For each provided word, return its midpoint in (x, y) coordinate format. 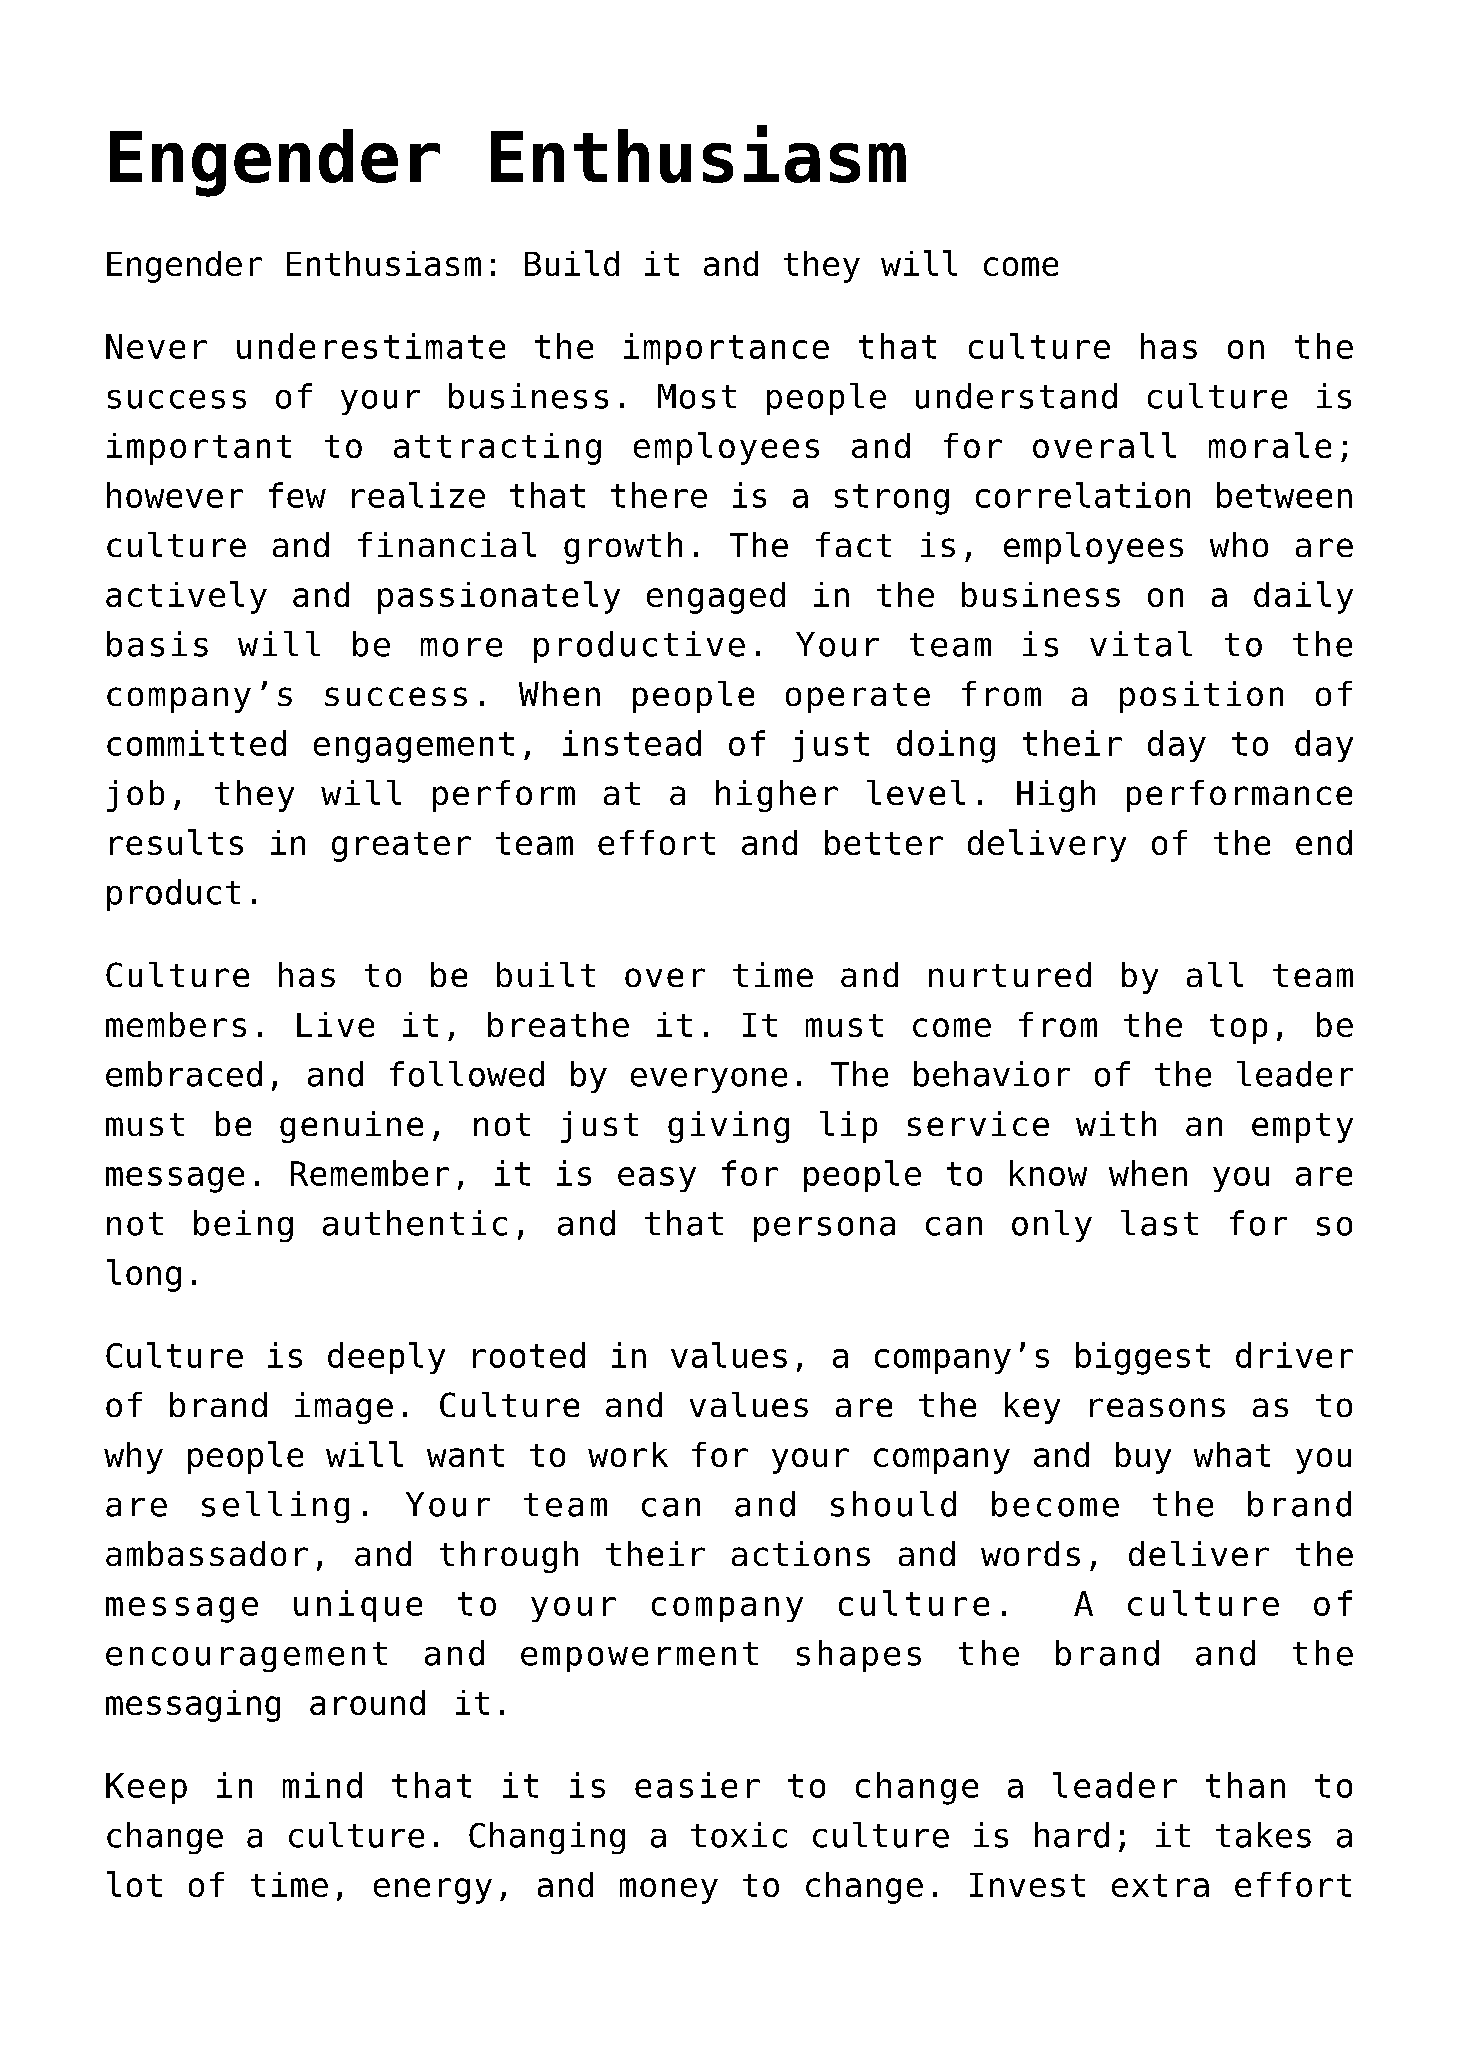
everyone (709, 1080)
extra (1160, 1885)
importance (726, 349)
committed (196, 743)
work (628, 1454)
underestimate (371, 346)
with (1116, 1123)
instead (632, 743)
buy (1143, 1458)
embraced (184, 1074)
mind (322, 1785)
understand (1016, 396)
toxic (739, 1835)
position (1201, 697)
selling (275, 1507)
